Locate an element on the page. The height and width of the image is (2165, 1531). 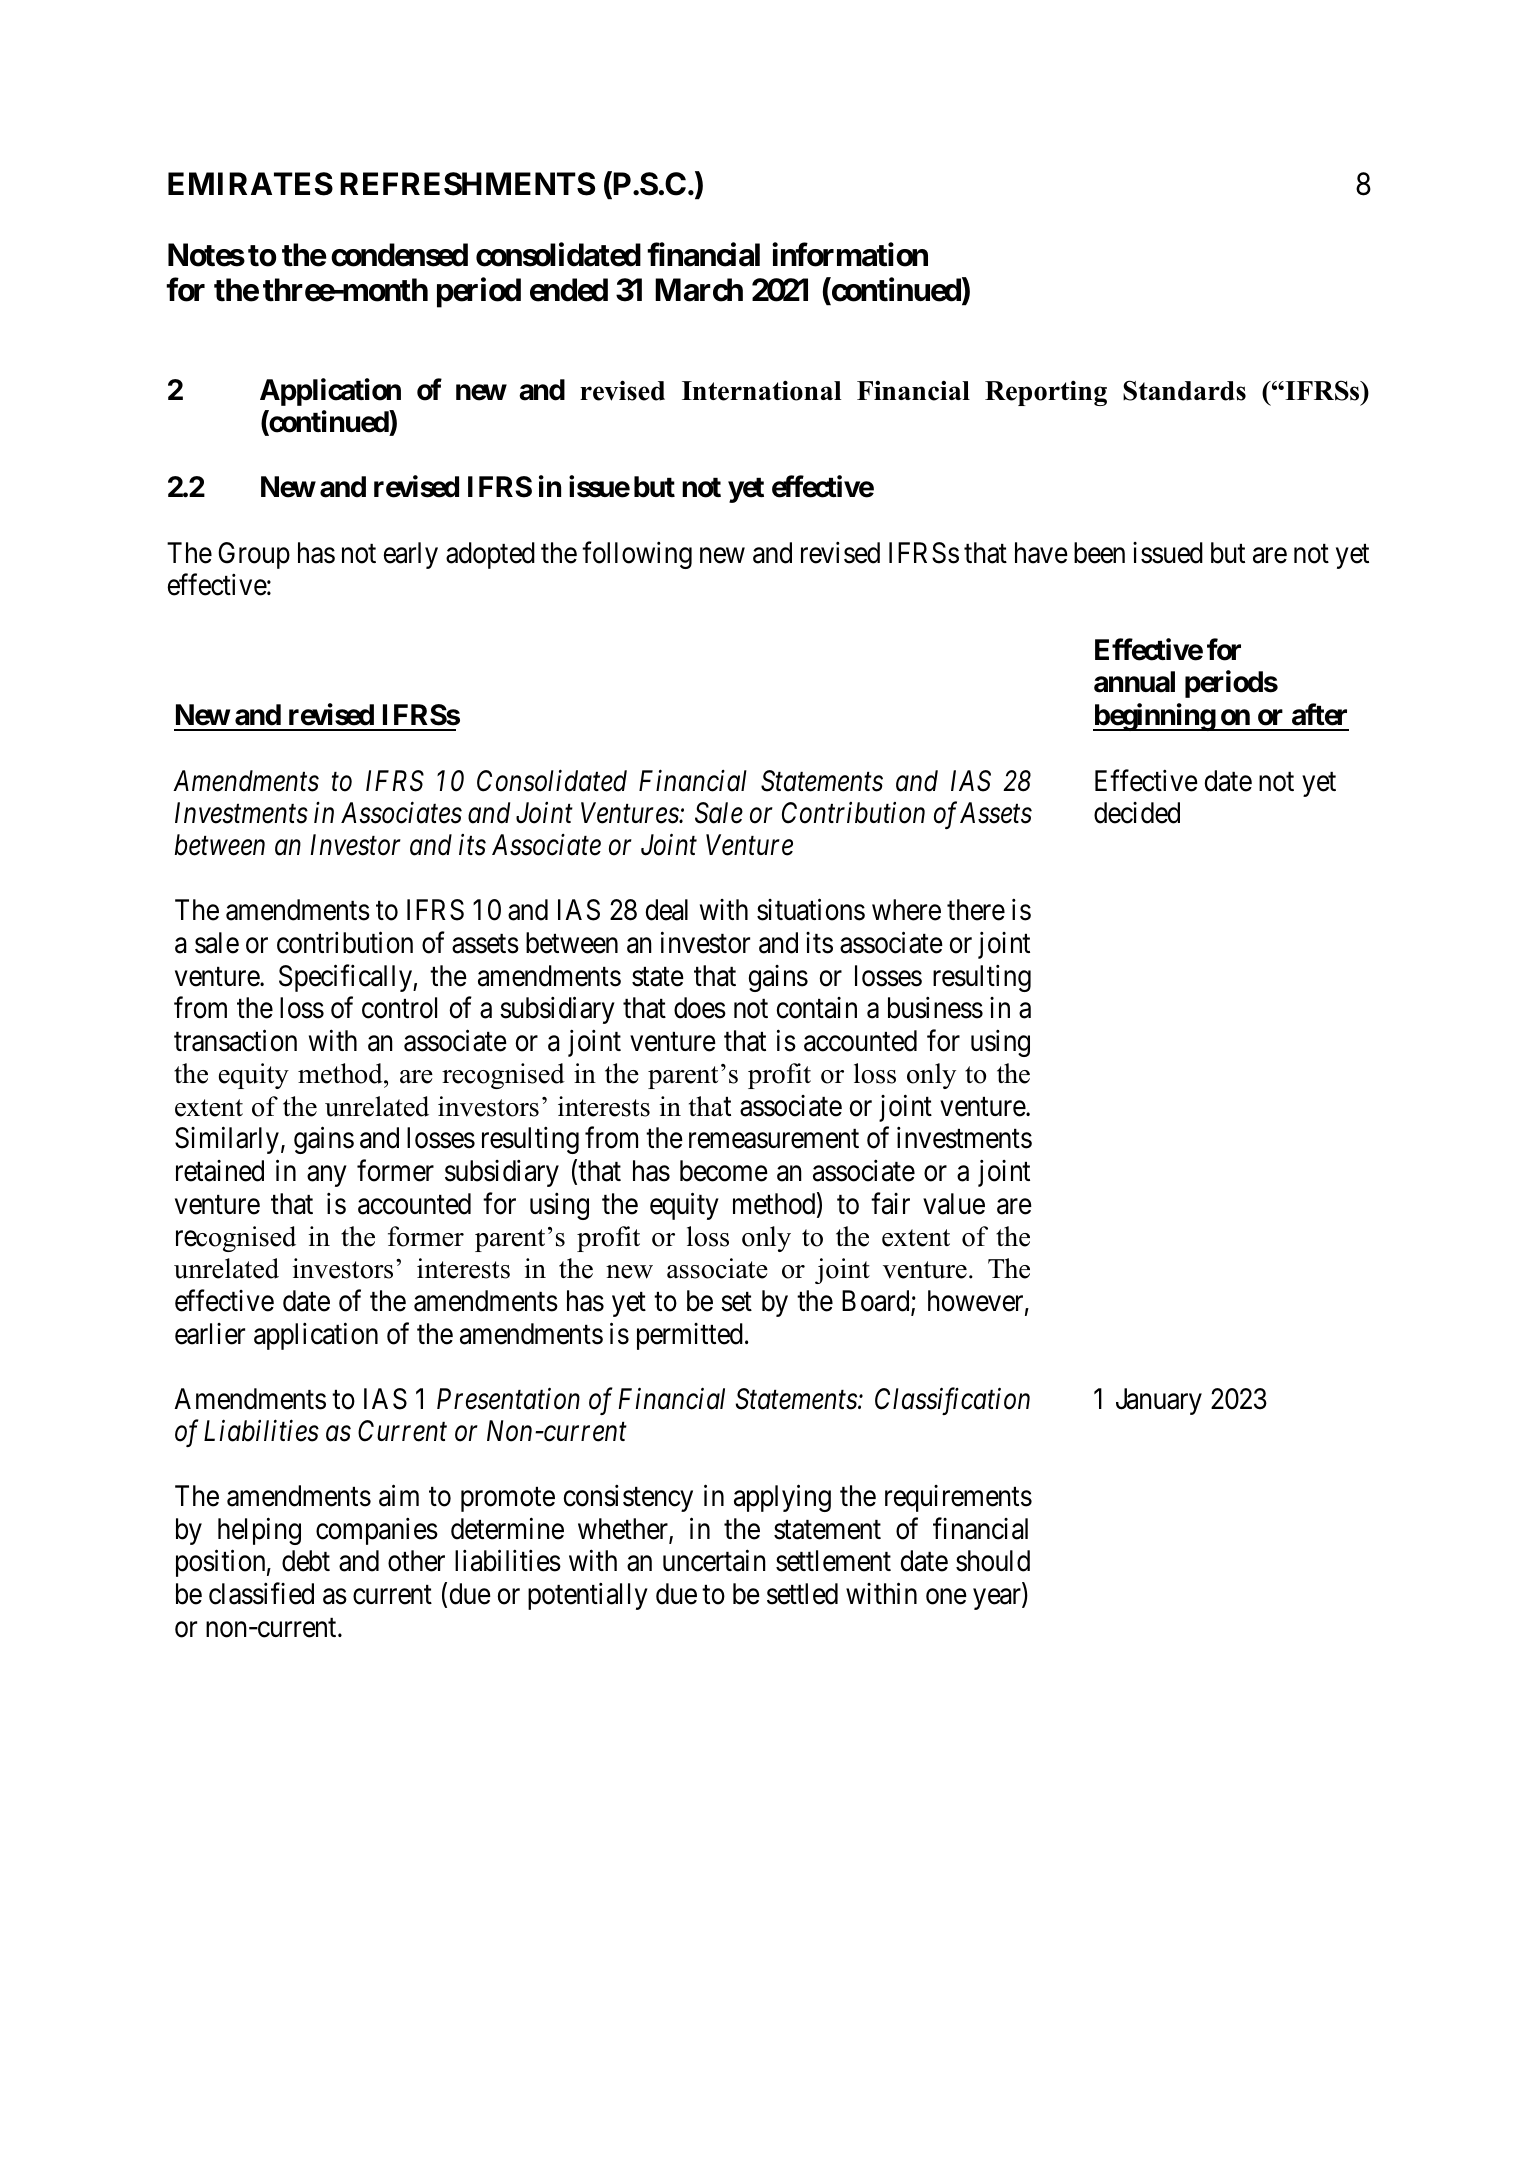
annual is located at coordinates (1134, 682).
